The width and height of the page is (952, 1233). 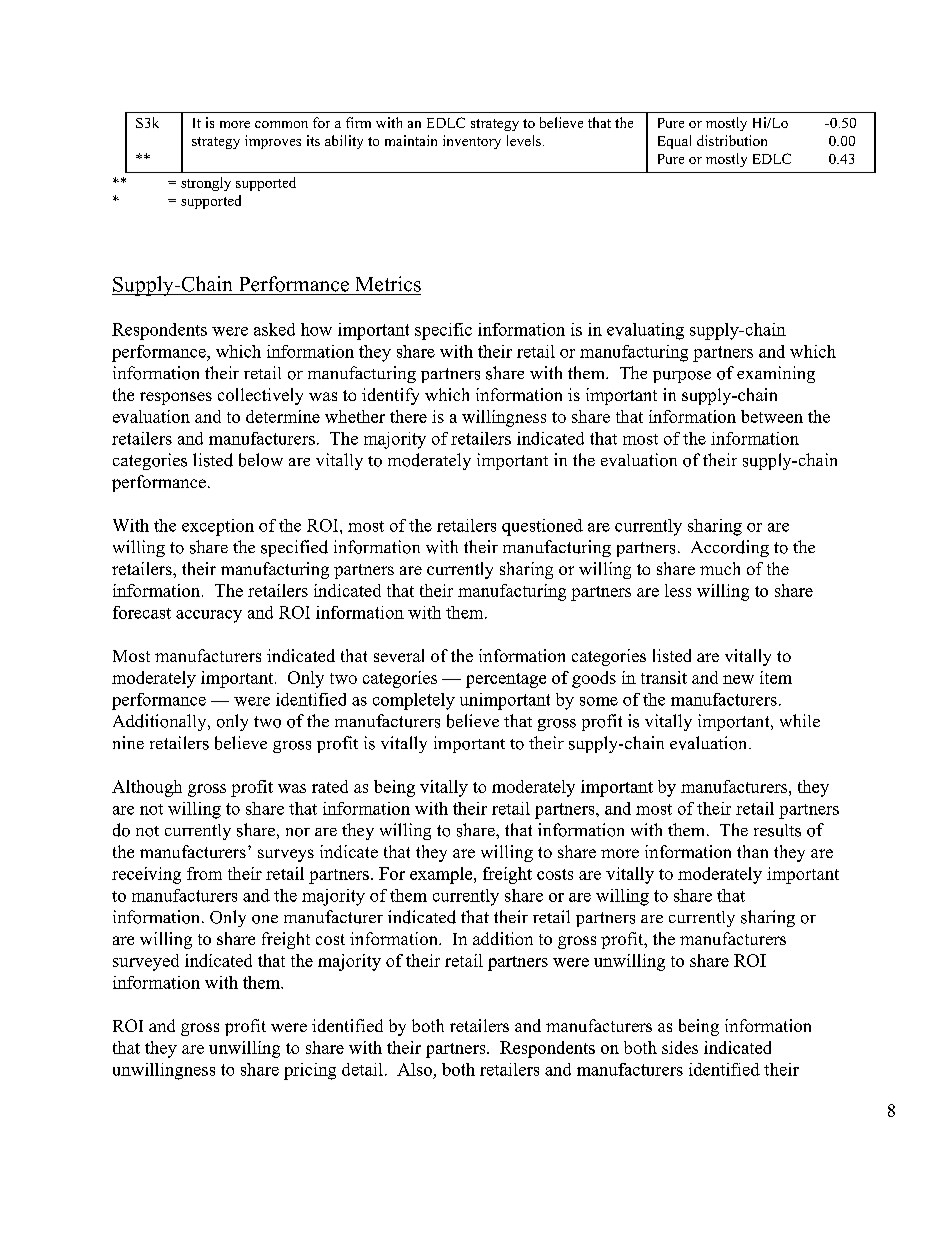 I want to click on between, so click(x=772, y=416).
